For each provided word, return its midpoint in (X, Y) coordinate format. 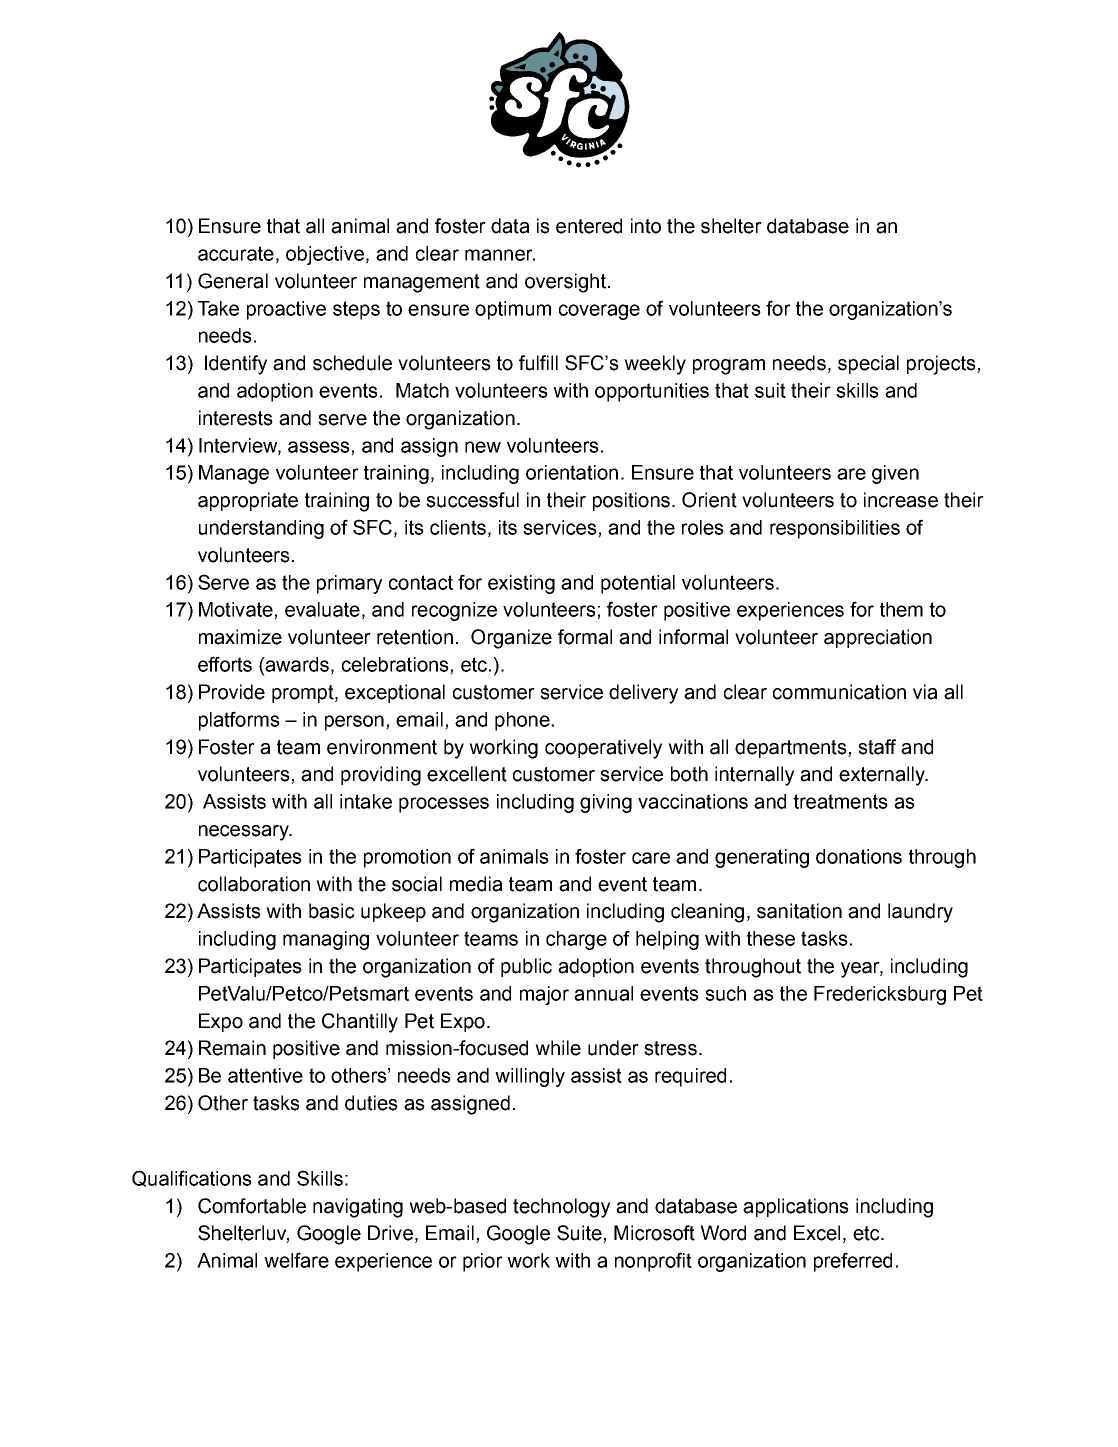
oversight (565, 283)
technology (561, 1208)
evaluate (322, 609)
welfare (296, 1260)
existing (521, 584)
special (868, 364)
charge (576, 940)
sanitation (799, 911)
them (901, 609)
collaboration (254, 884)
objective (325, 255)
